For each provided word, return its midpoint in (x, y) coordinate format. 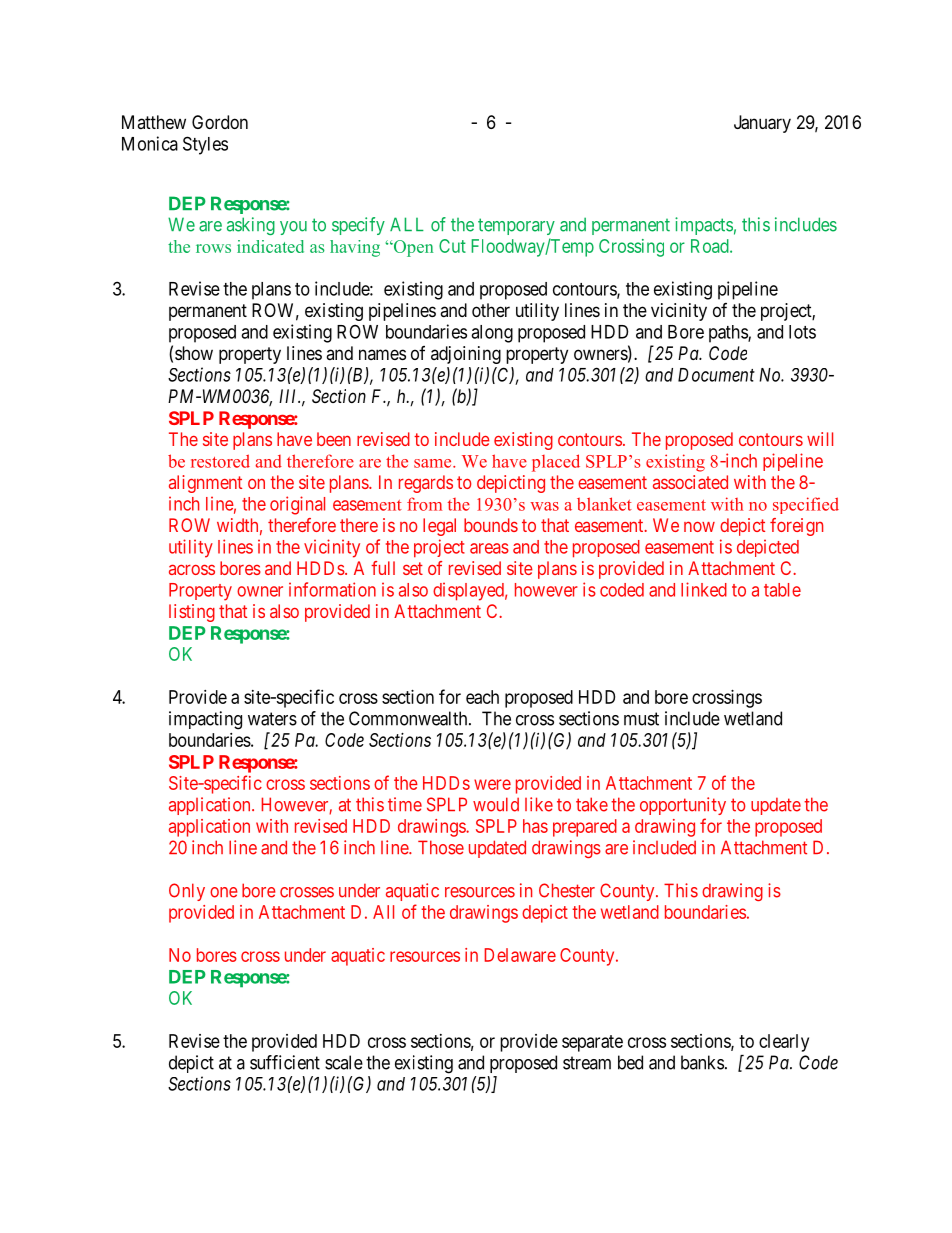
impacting (205, 720)
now (699, 527)
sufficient (285, 1062)
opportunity (683, 806)
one (223, 892)
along (492, 334)
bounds (491, 525)
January (762, 124)
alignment (205, 484)
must (641, 719)
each (482, 697)
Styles (205, 145)
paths (729, 334)
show (194, 353)
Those (441, 847)
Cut (452, 246)
